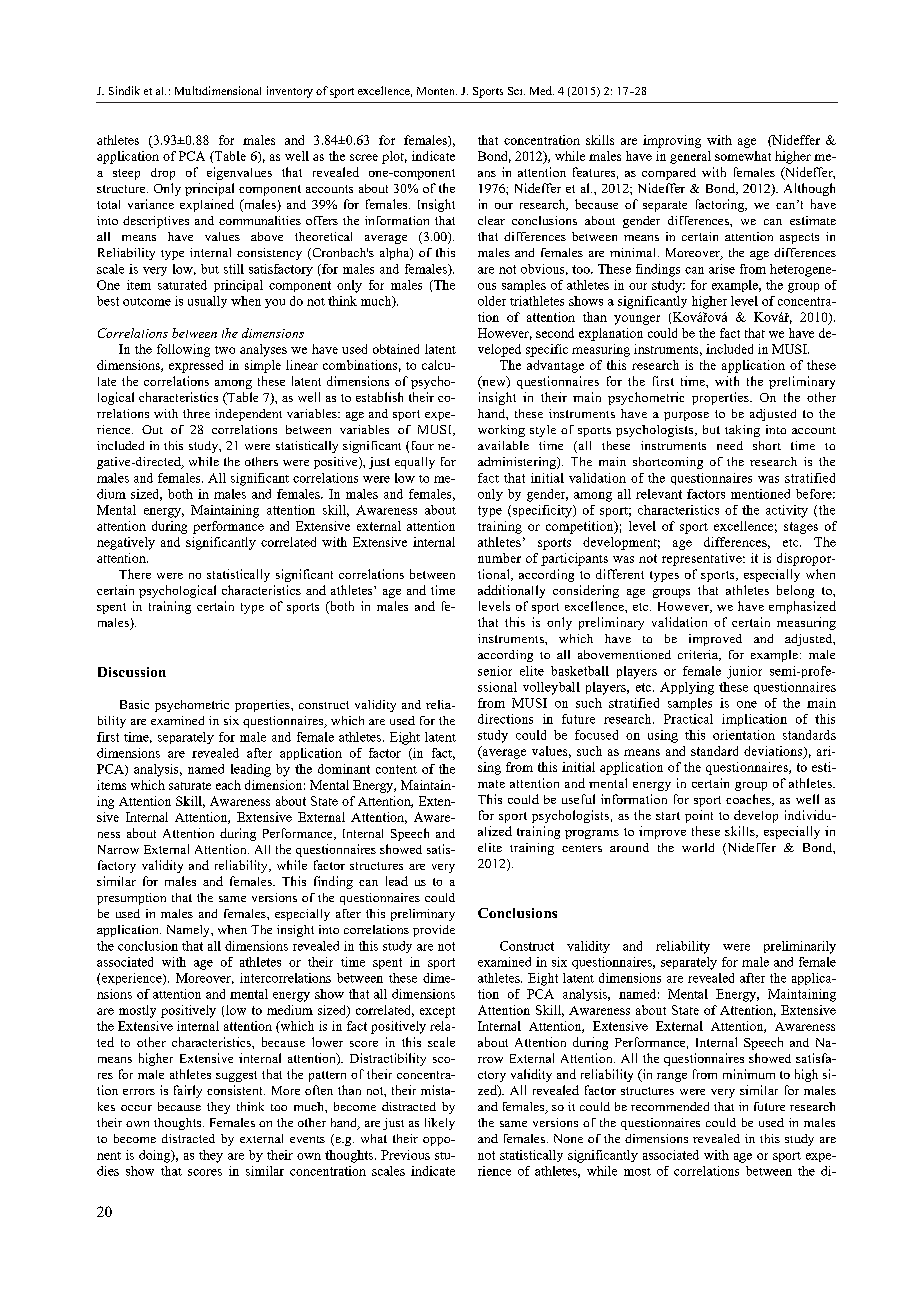 This screenshot has width=924, height=1308. What do you see at coordinates (135, 574) in the screenshot?
I see `There` at bounding box center [135, 574].
